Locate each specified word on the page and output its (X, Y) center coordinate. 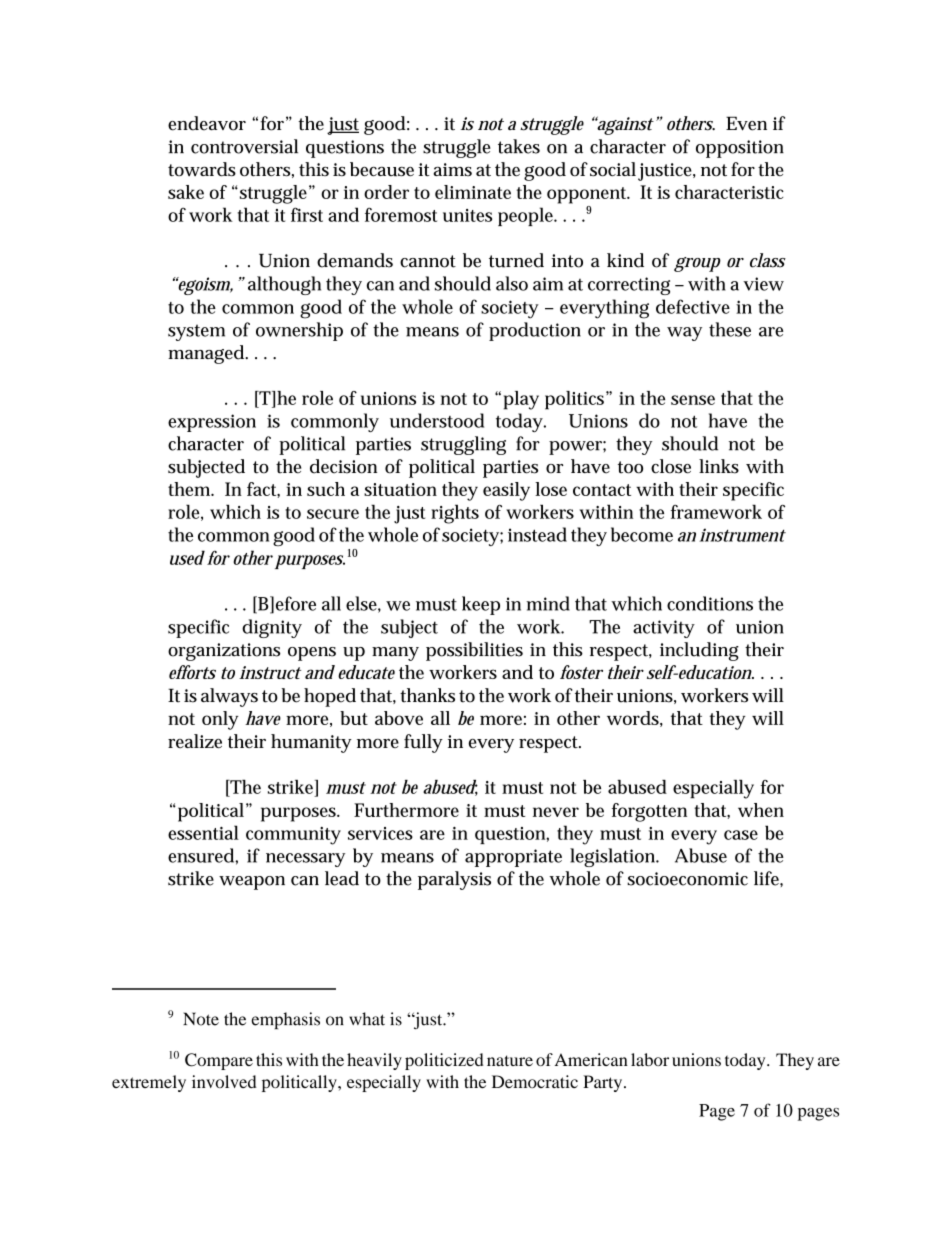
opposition (740, 149)
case (741, 835)
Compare (219, 1061)
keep (481, 605)
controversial (244, 146)
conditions (710, 603)
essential (203, 832)
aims (452, 169)
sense (693, 400)
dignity (272, 628)
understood (437, 420)
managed (207, 354)
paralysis (454, 880)
